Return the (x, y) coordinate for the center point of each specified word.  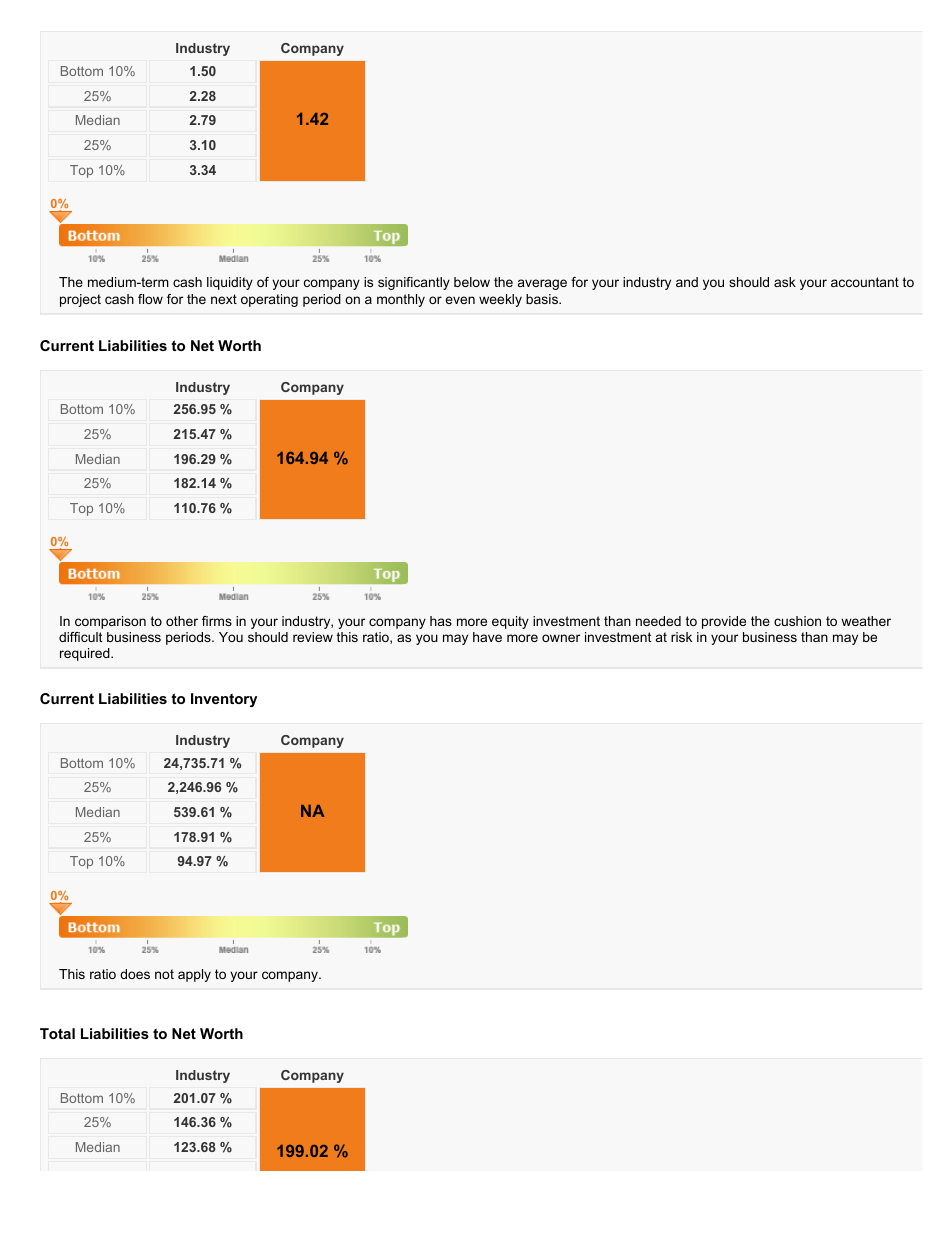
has (441, 621)
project (80, 300)
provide (724, 622)
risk (681, 637)
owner (561, 638)
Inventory (224, 700)
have (487, 637)
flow (150, 299)
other (182, 621)
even (460, 300)
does (135, 974)
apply (194, 975)
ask (785, 282)
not (164, 974)
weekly (500, 300)
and (687, 282)
